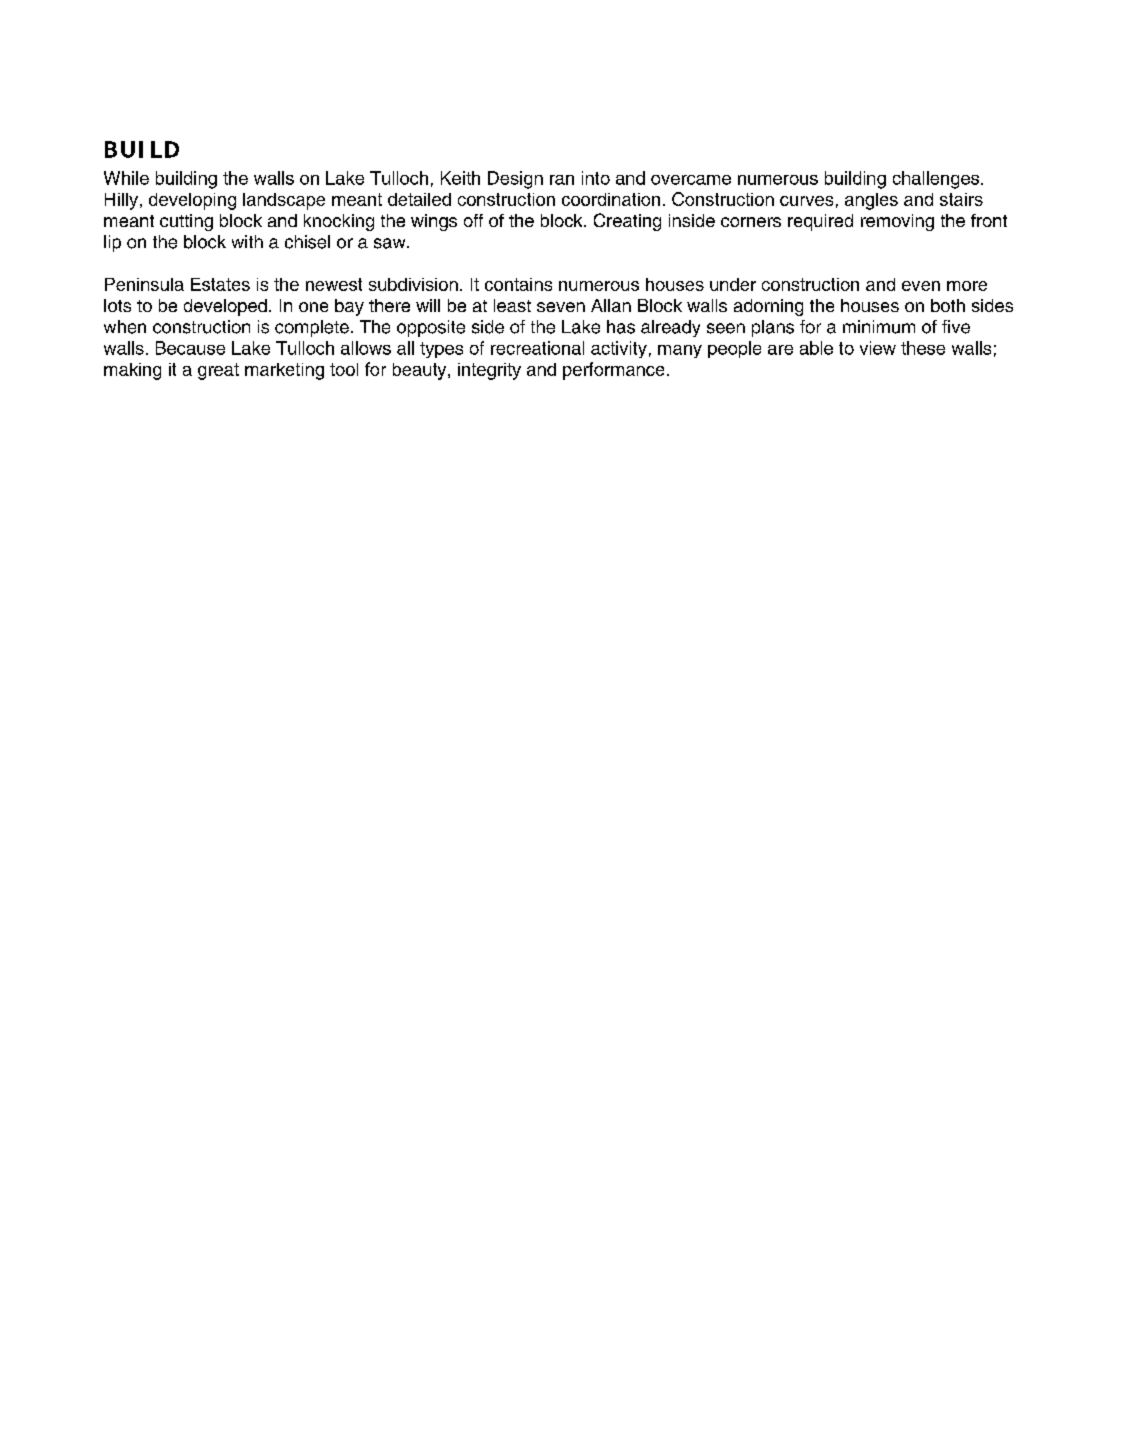 The height and width of the document is (1456, 1125). I want to click on Estates, so click(220, 284).
